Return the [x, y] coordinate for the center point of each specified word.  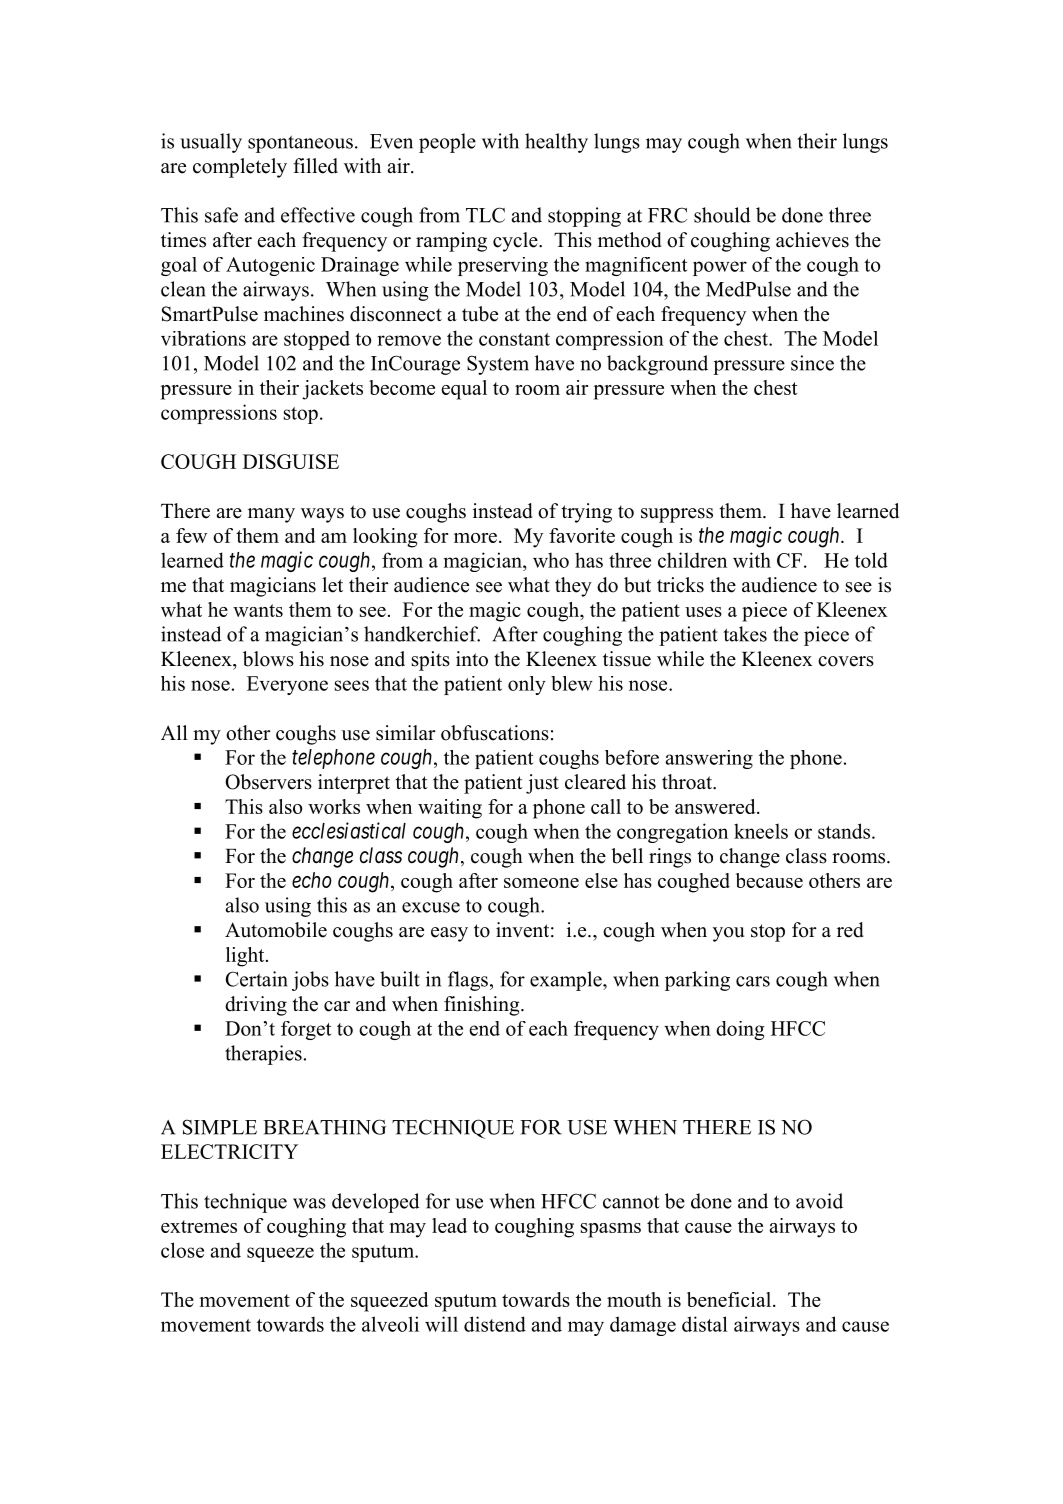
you [728, 934]
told [871, 560]
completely [240, 168]
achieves [812, 240]
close [182, 1250]
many [271, 515]
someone [541, 883]
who [551, 560]
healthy [556, 143]
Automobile [276, 930]
